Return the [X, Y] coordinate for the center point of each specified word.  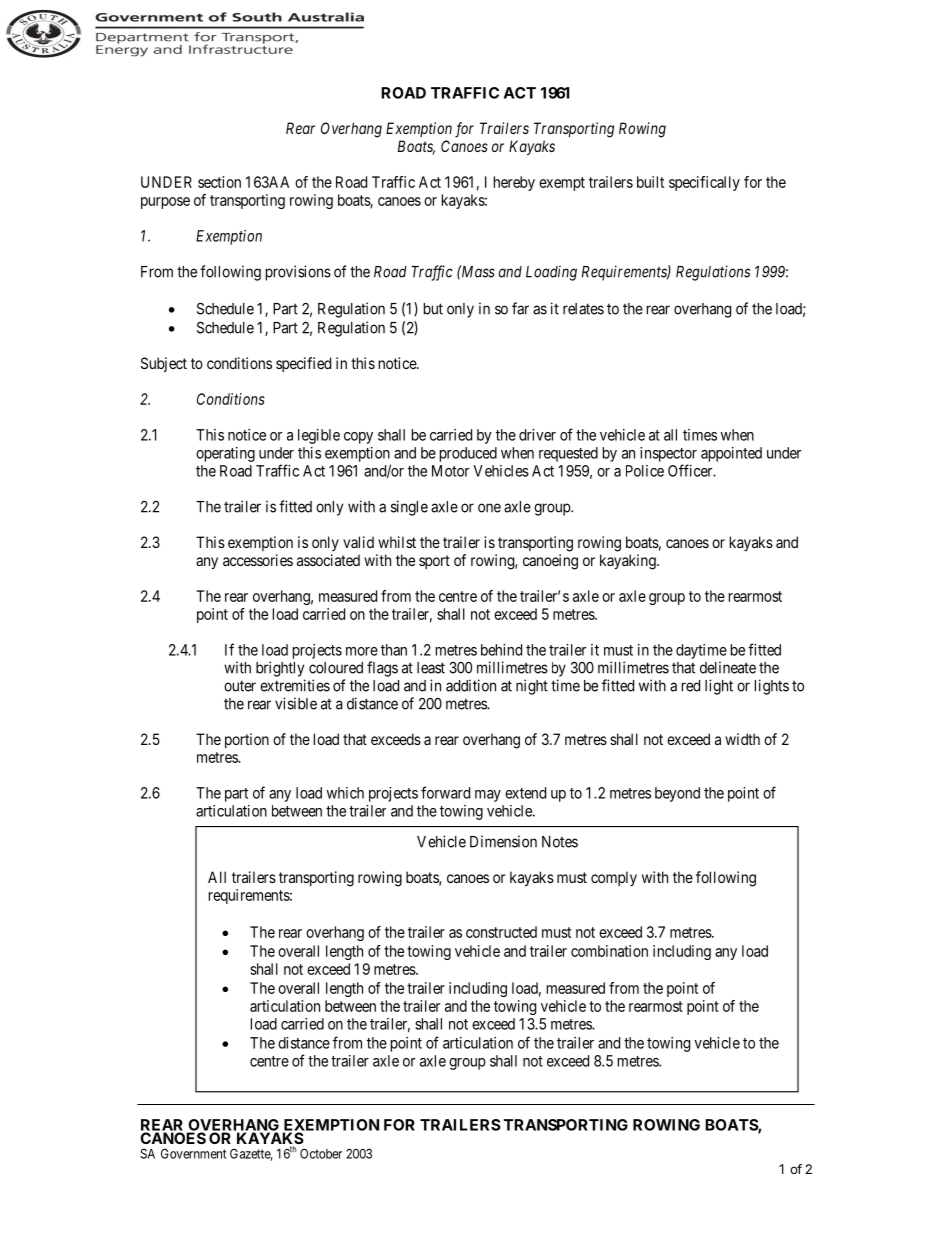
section [219, 182]
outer [240, 686]
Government [193, 1153]
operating [225, 454]
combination [609, 951]
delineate [728, 667]
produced [468, 454]
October [321, 1153]
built [650, 182]
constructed [501, 932]
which [345, 793]
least [431, 668]
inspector [668, 454]
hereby [514, 183]
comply [614, 878]
